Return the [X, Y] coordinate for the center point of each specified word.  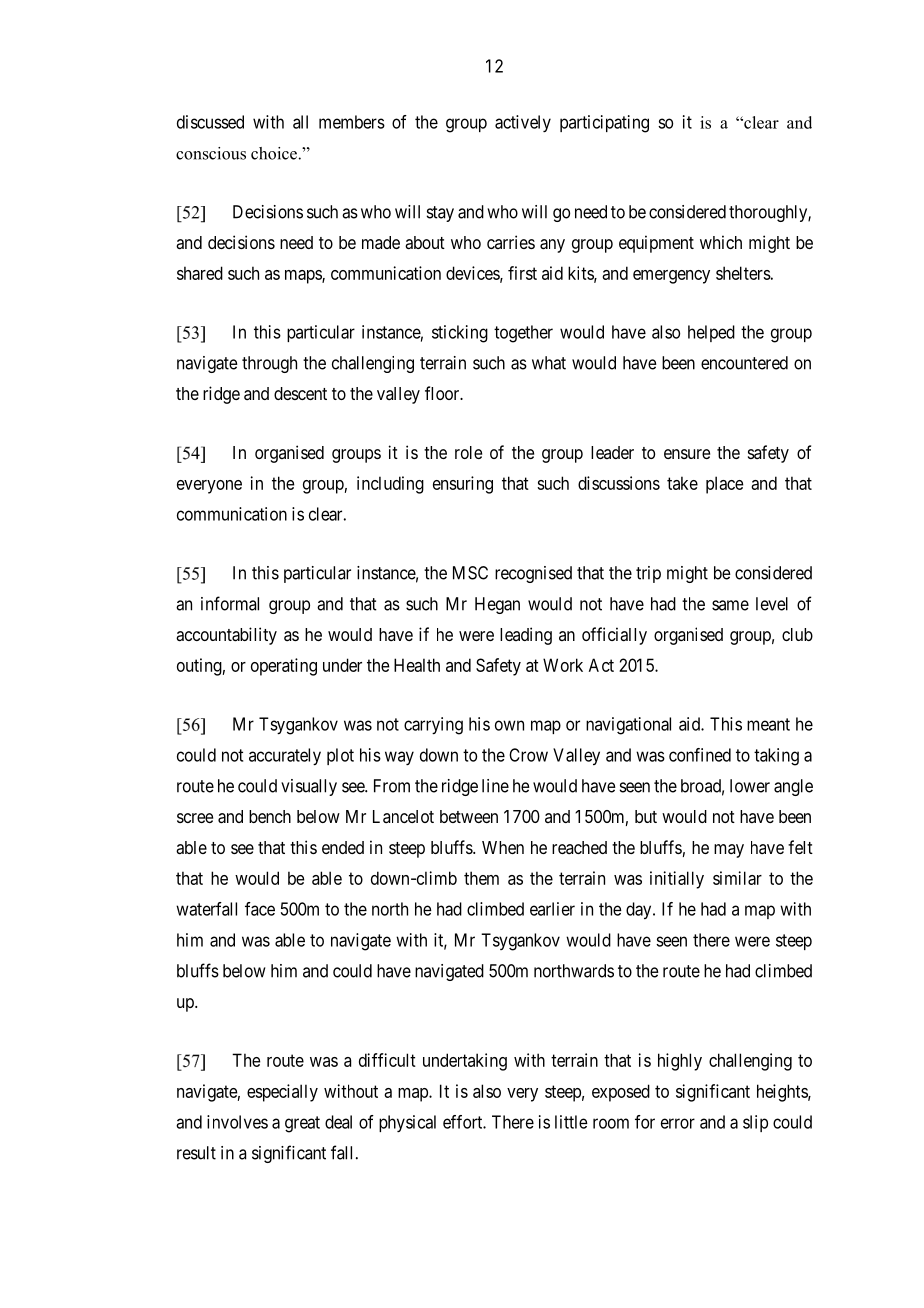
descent [300, 393]
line [495, 786]
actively [523, 123]
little [571, 1122]
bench [270, 816]
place [725, 485]
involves [237, 1122]
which [721, 242]
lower [750, 786]
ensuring [463, 485]
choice [274, 153]
